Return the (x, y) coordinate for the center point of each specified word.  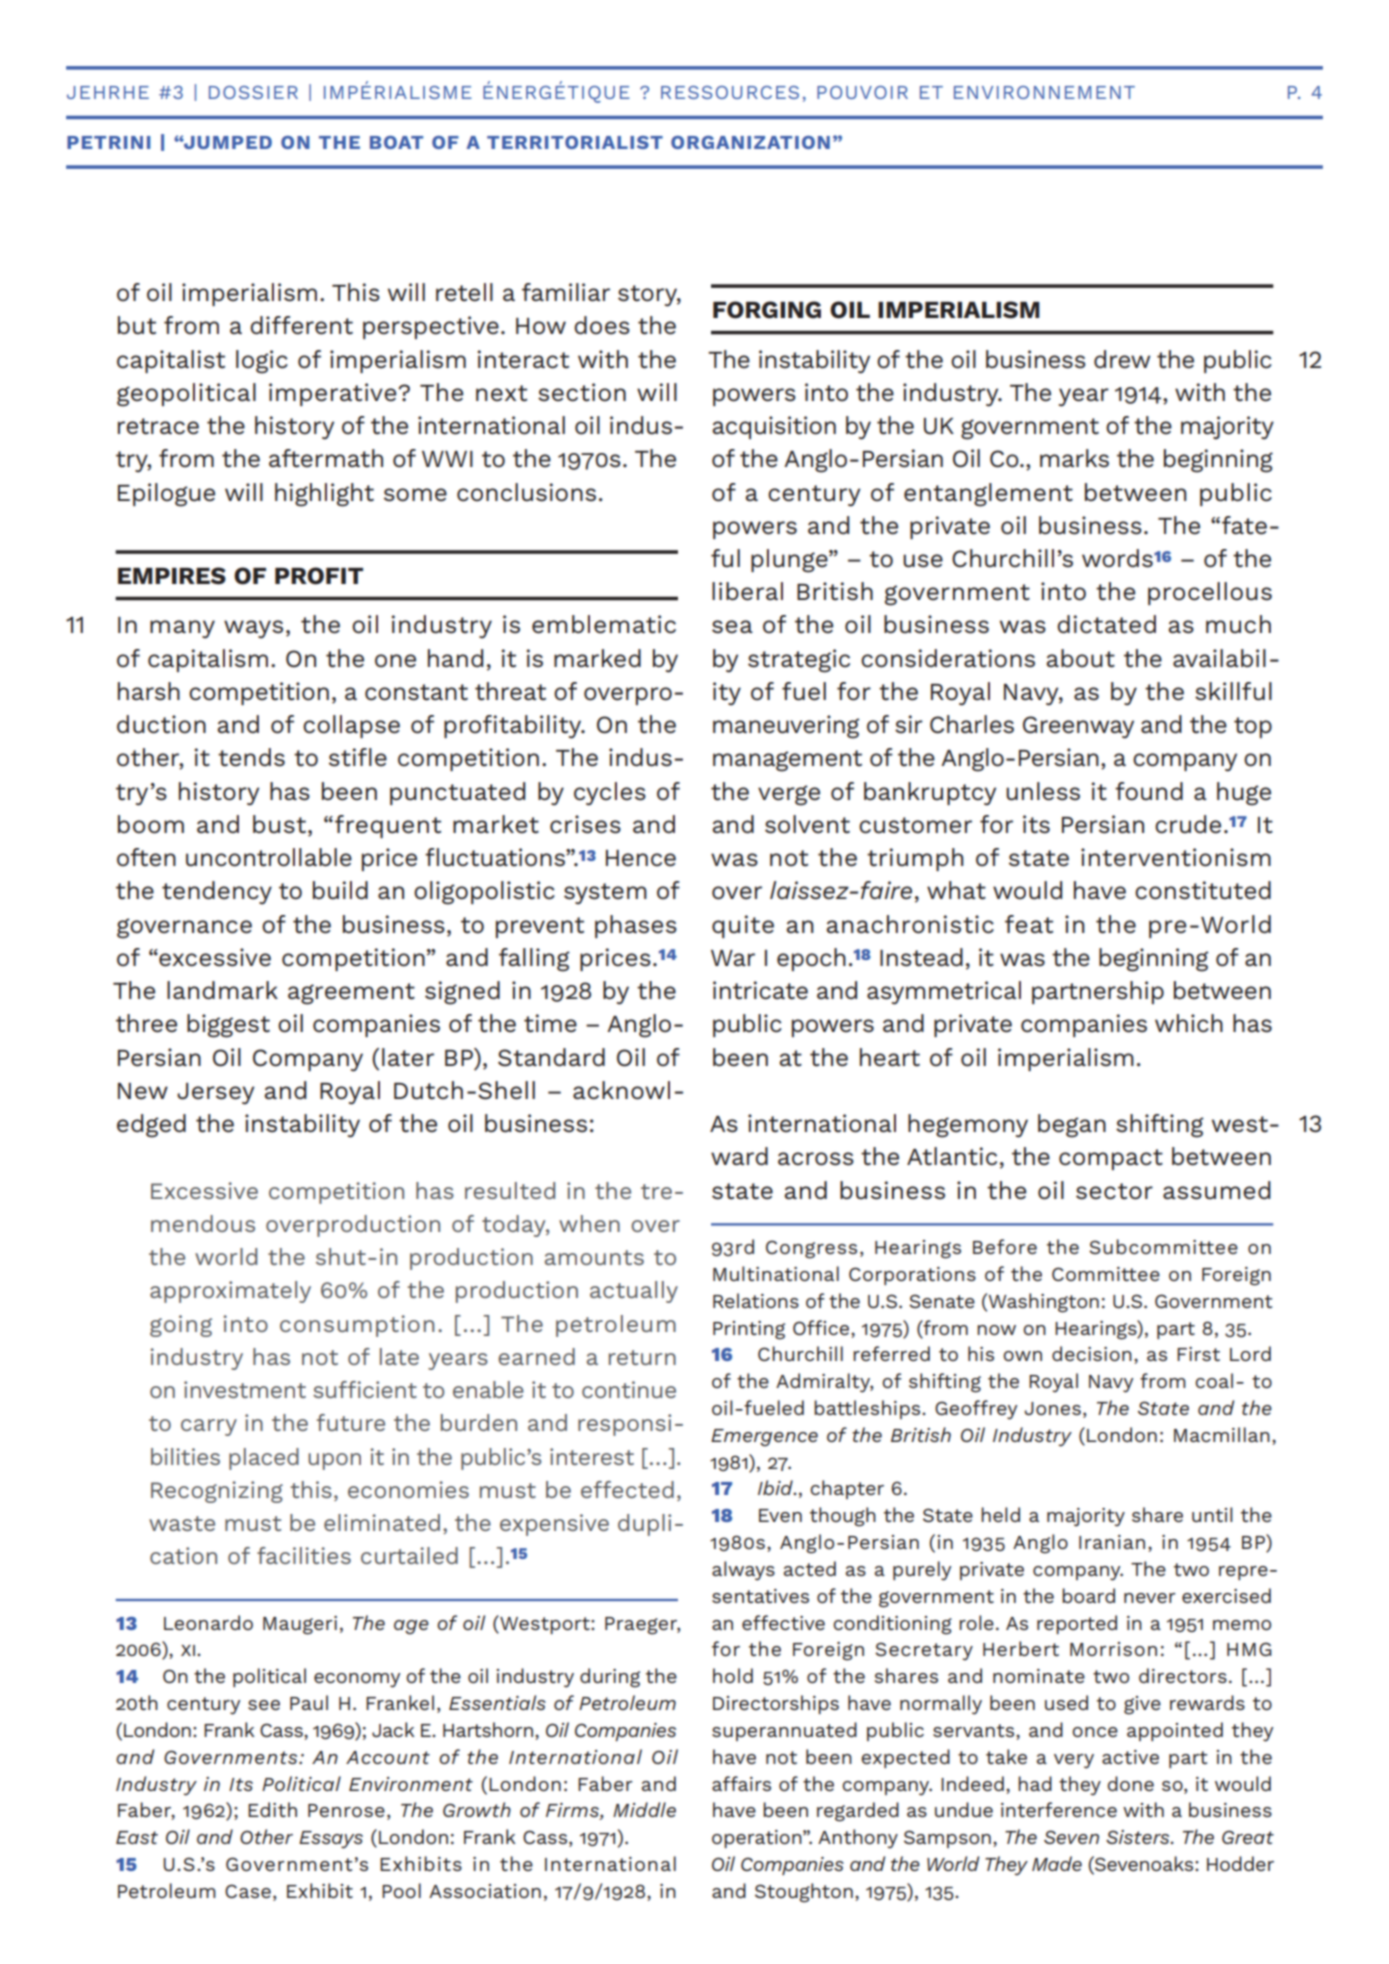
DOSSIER (253, 92)
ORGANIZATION (750, 142)
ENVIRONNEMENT (1044, 92)
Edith (272, 1809)
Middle (644, 1809)
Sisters (1139, 1837)
